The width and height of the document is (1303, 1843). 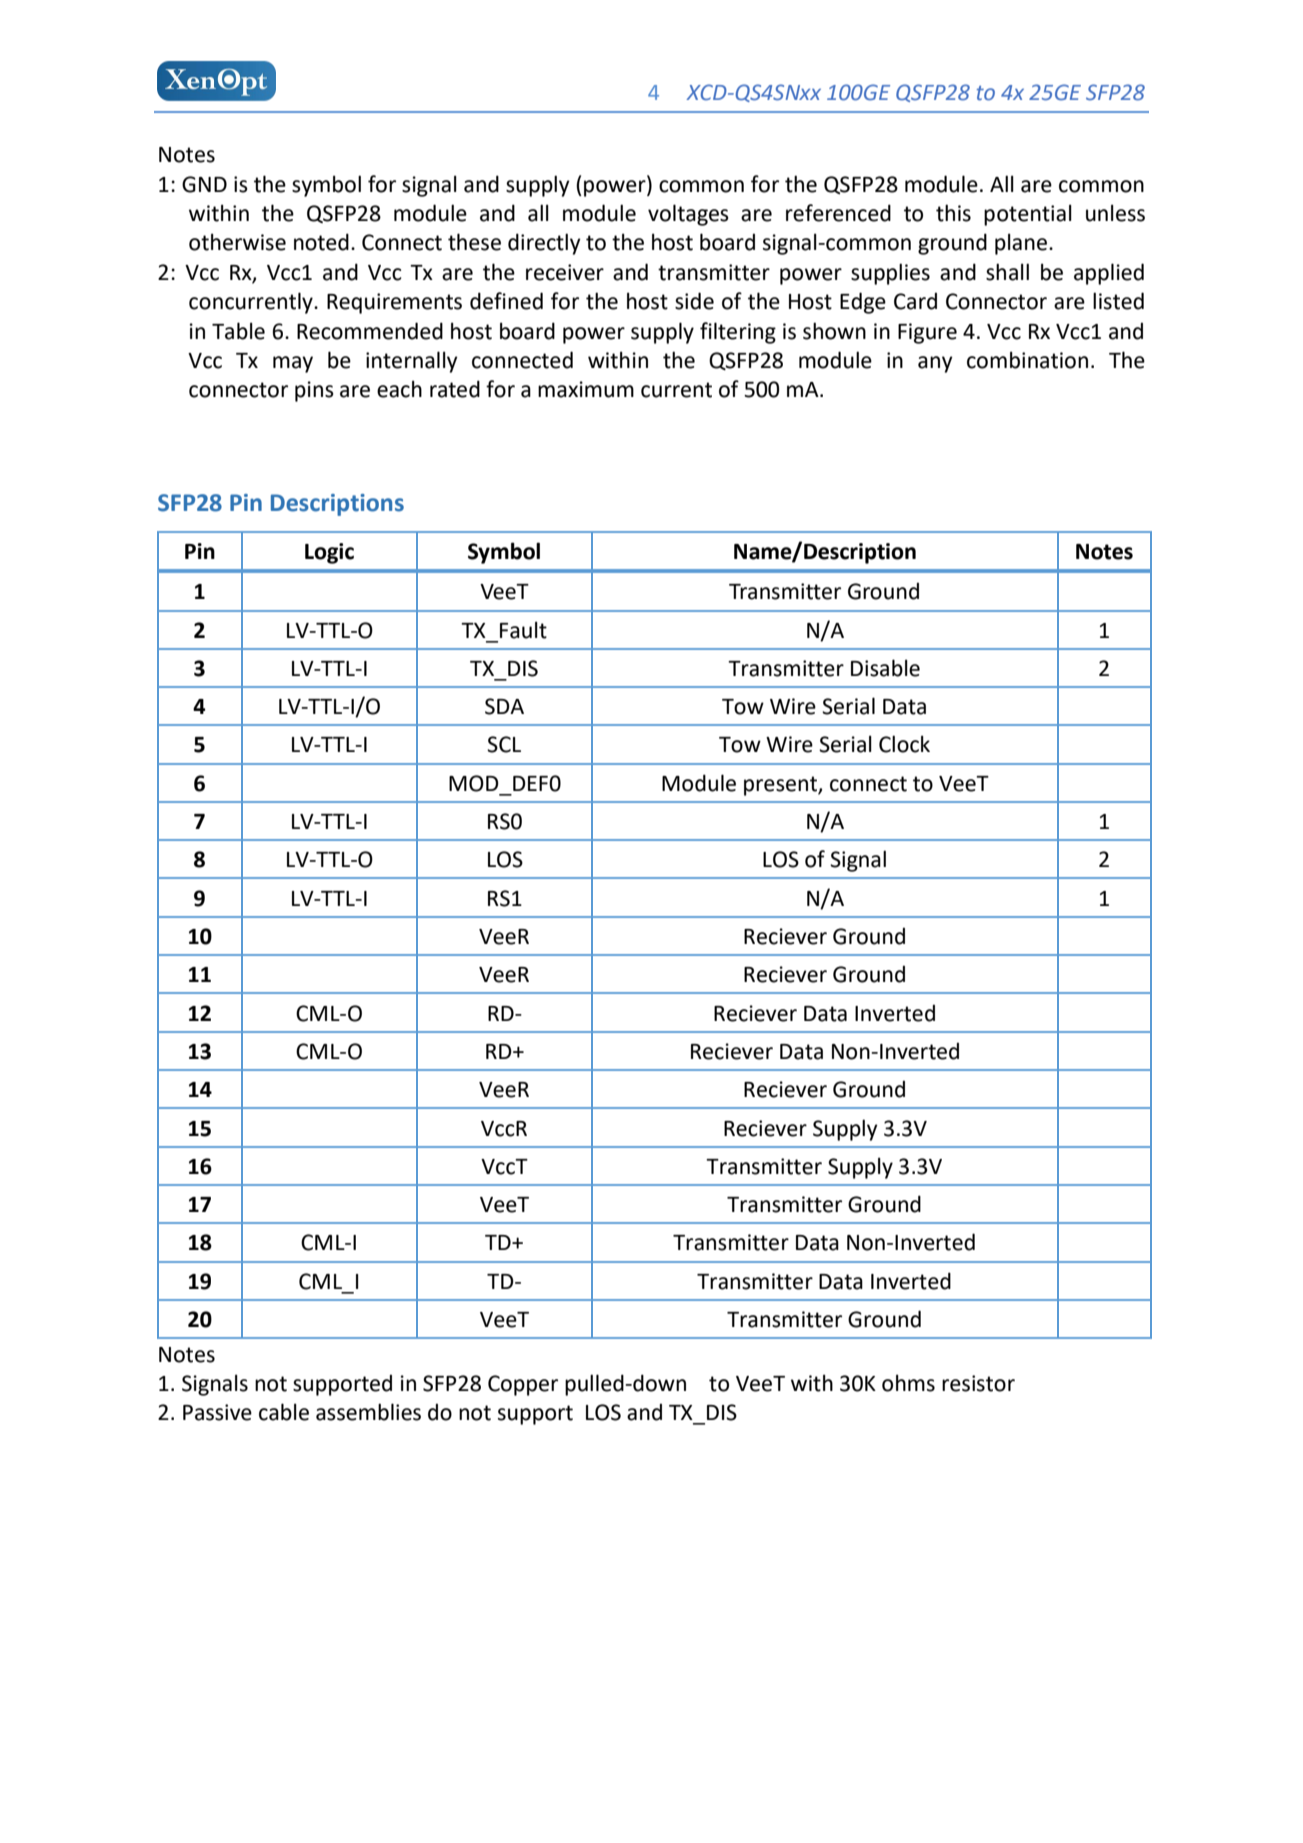 What do you see at coordinates (908, 1383) in the document?
I see `ohms` at bounding box center [908, 1383].
